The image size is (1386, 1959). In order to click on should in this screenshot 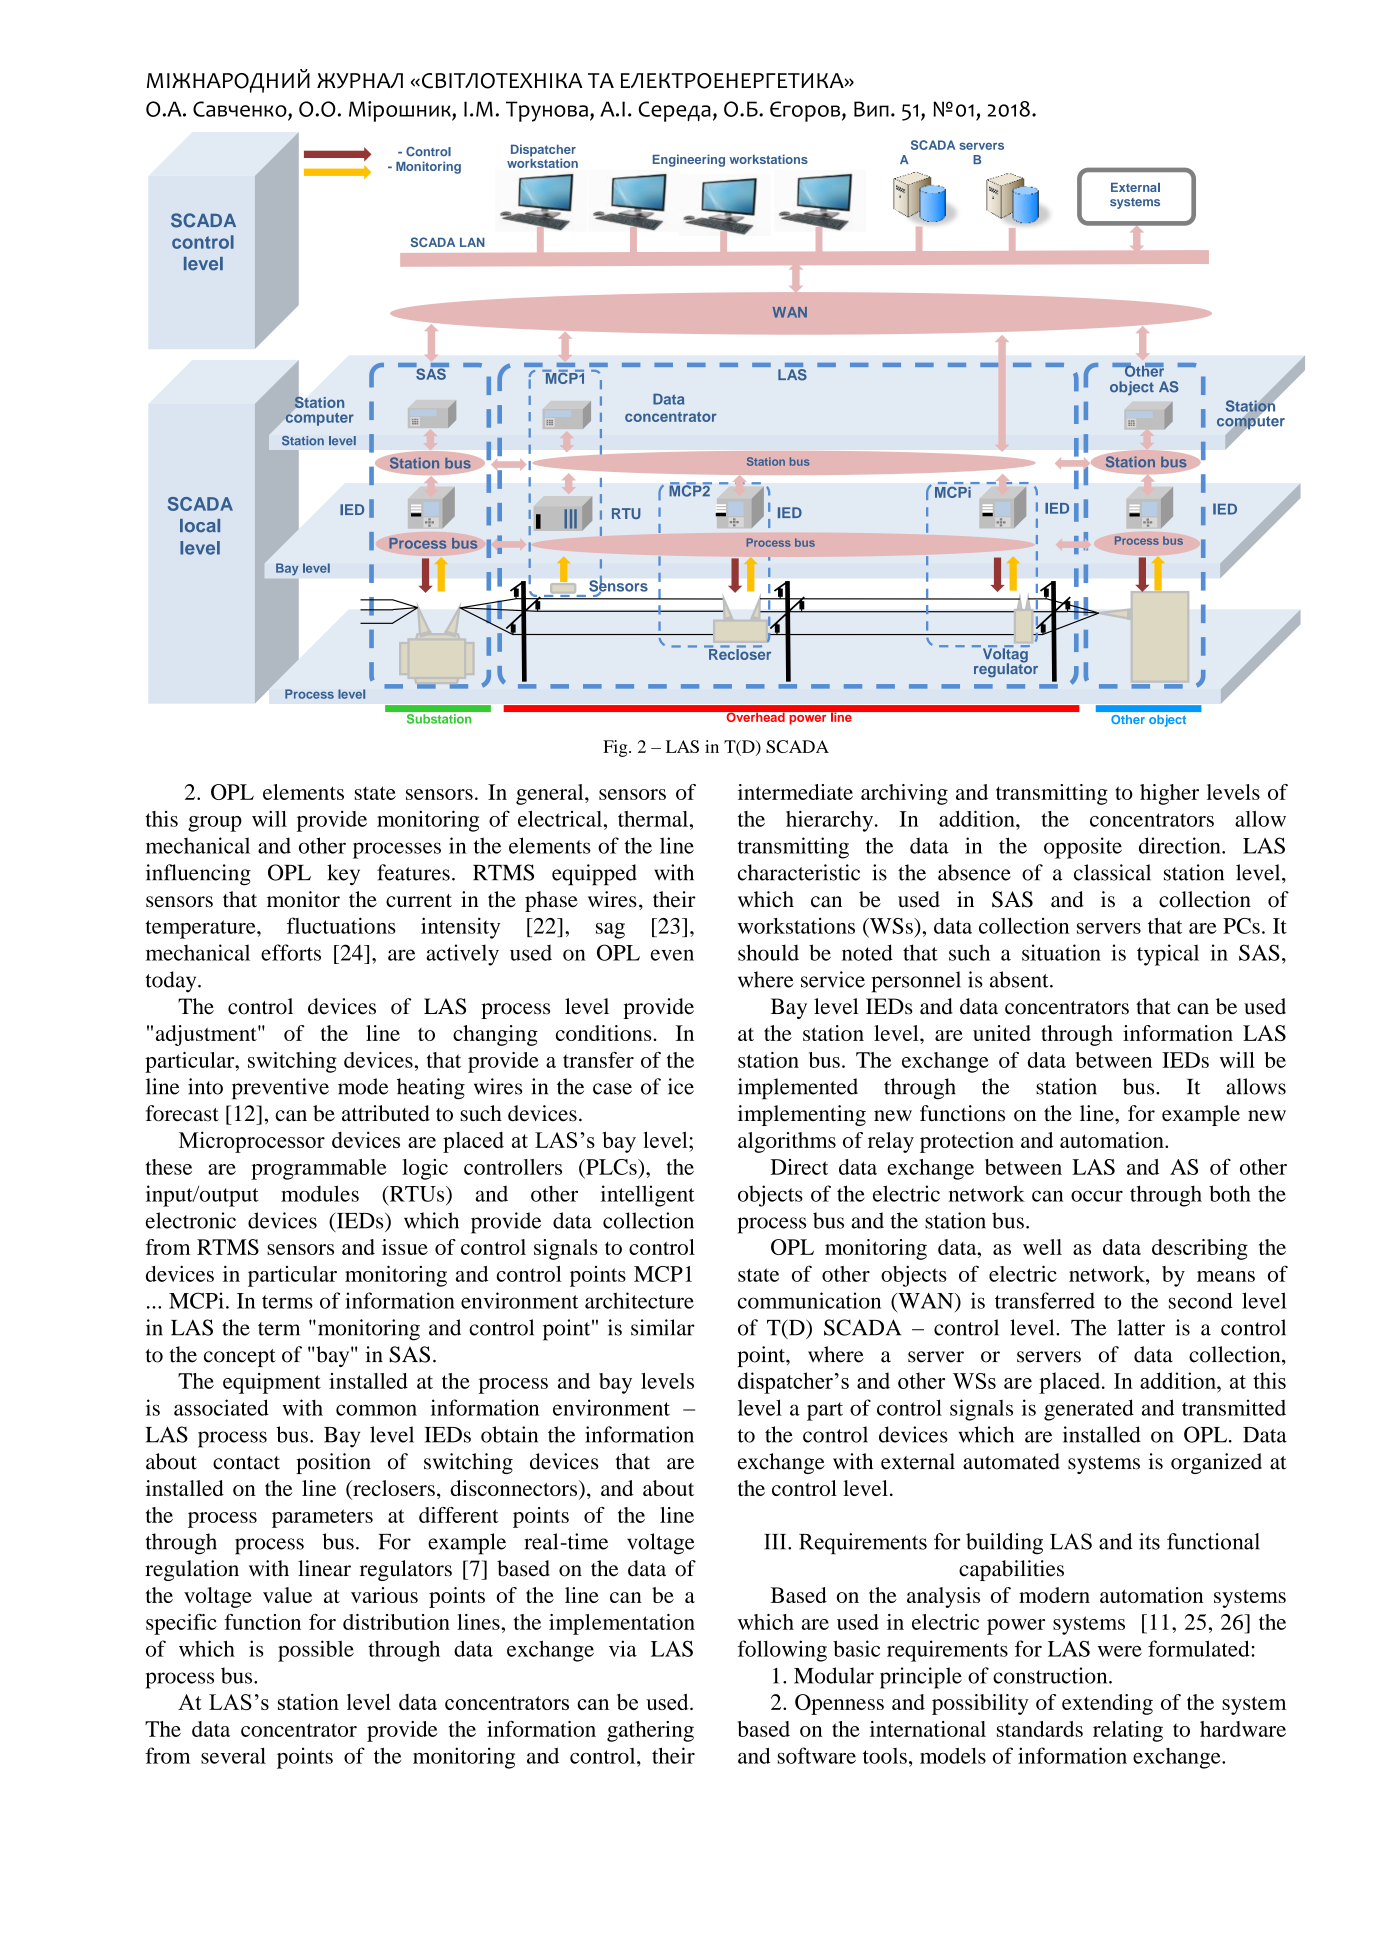, I will do `click(768, 952)`.
